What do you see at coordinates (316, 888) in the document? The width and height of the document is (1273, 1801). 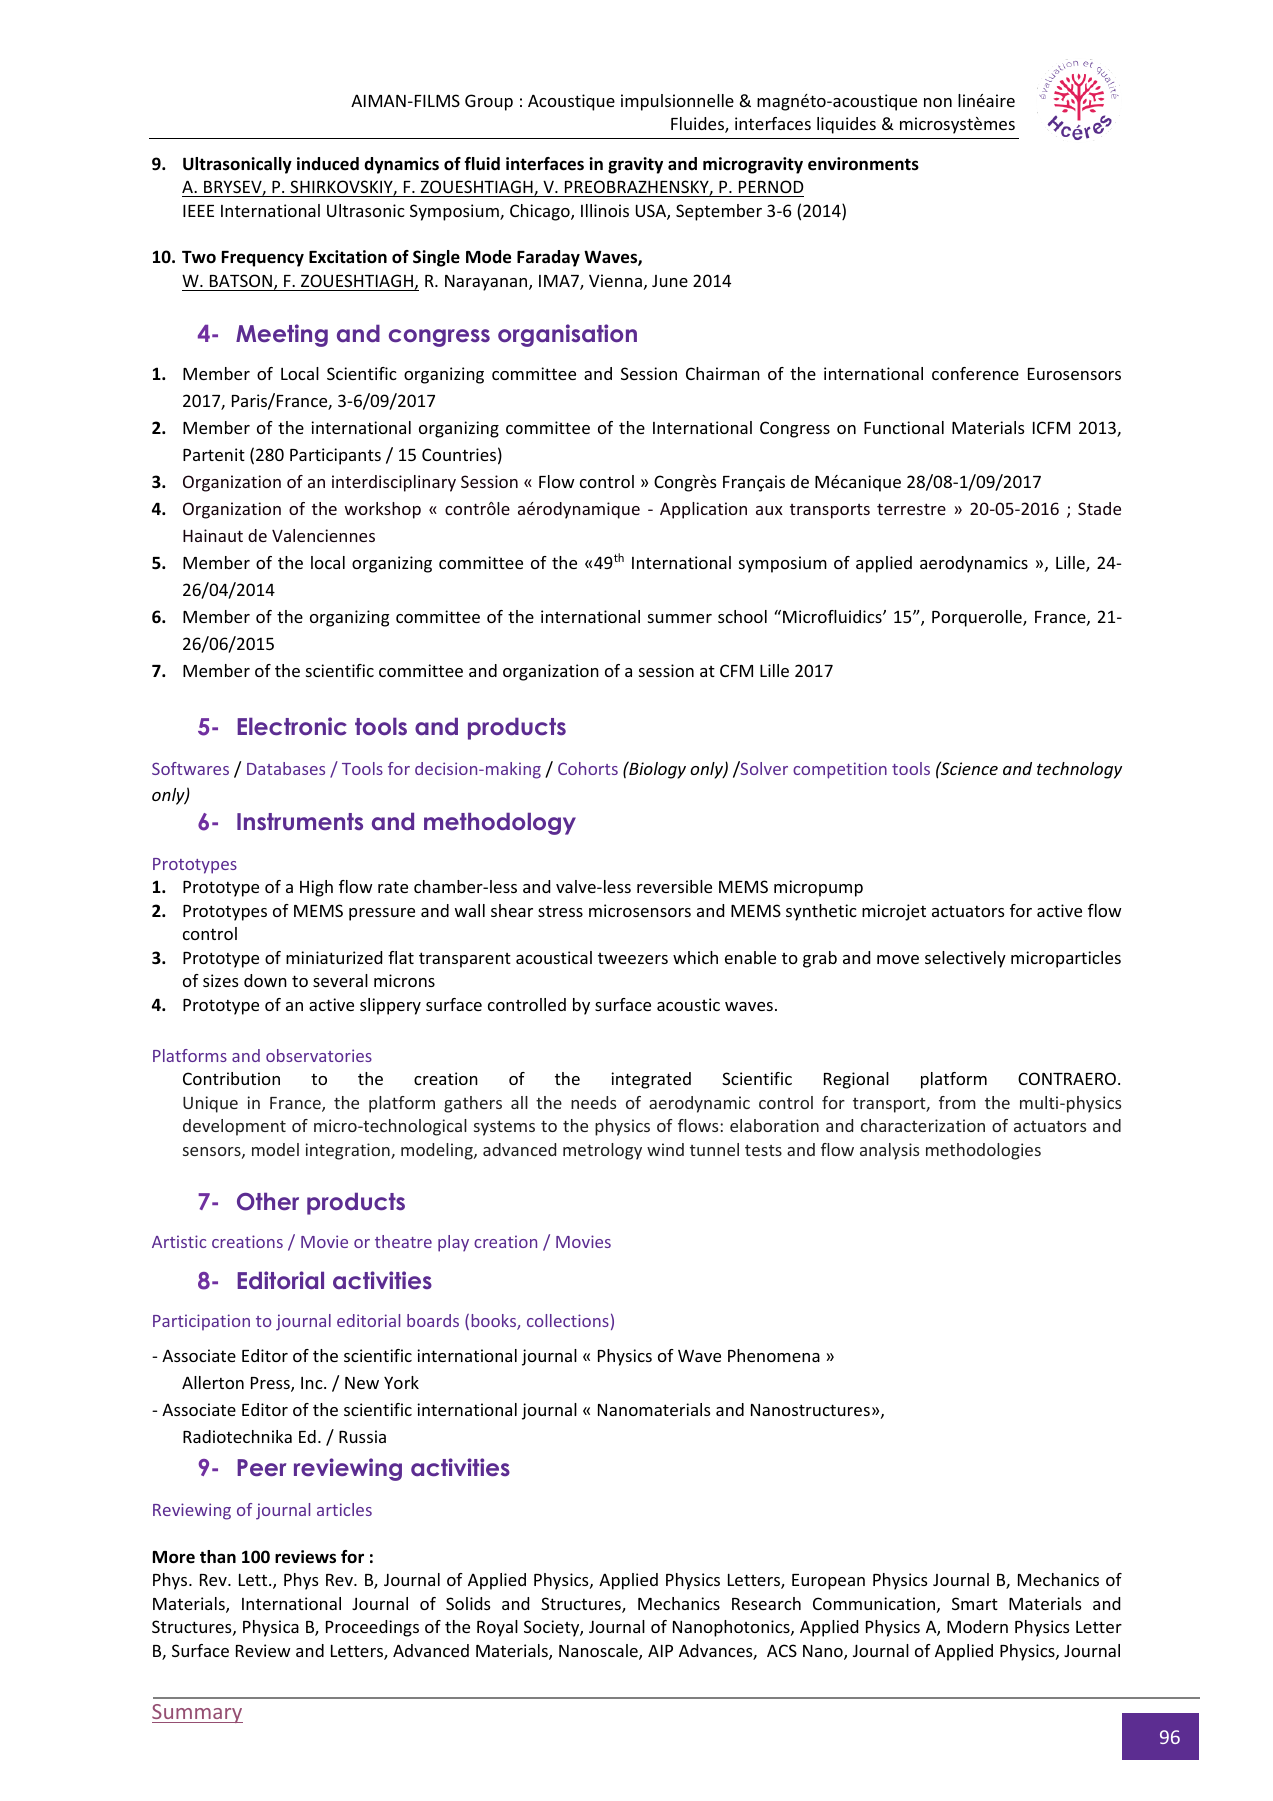 I see `High` at bounding box center [316, 888].
